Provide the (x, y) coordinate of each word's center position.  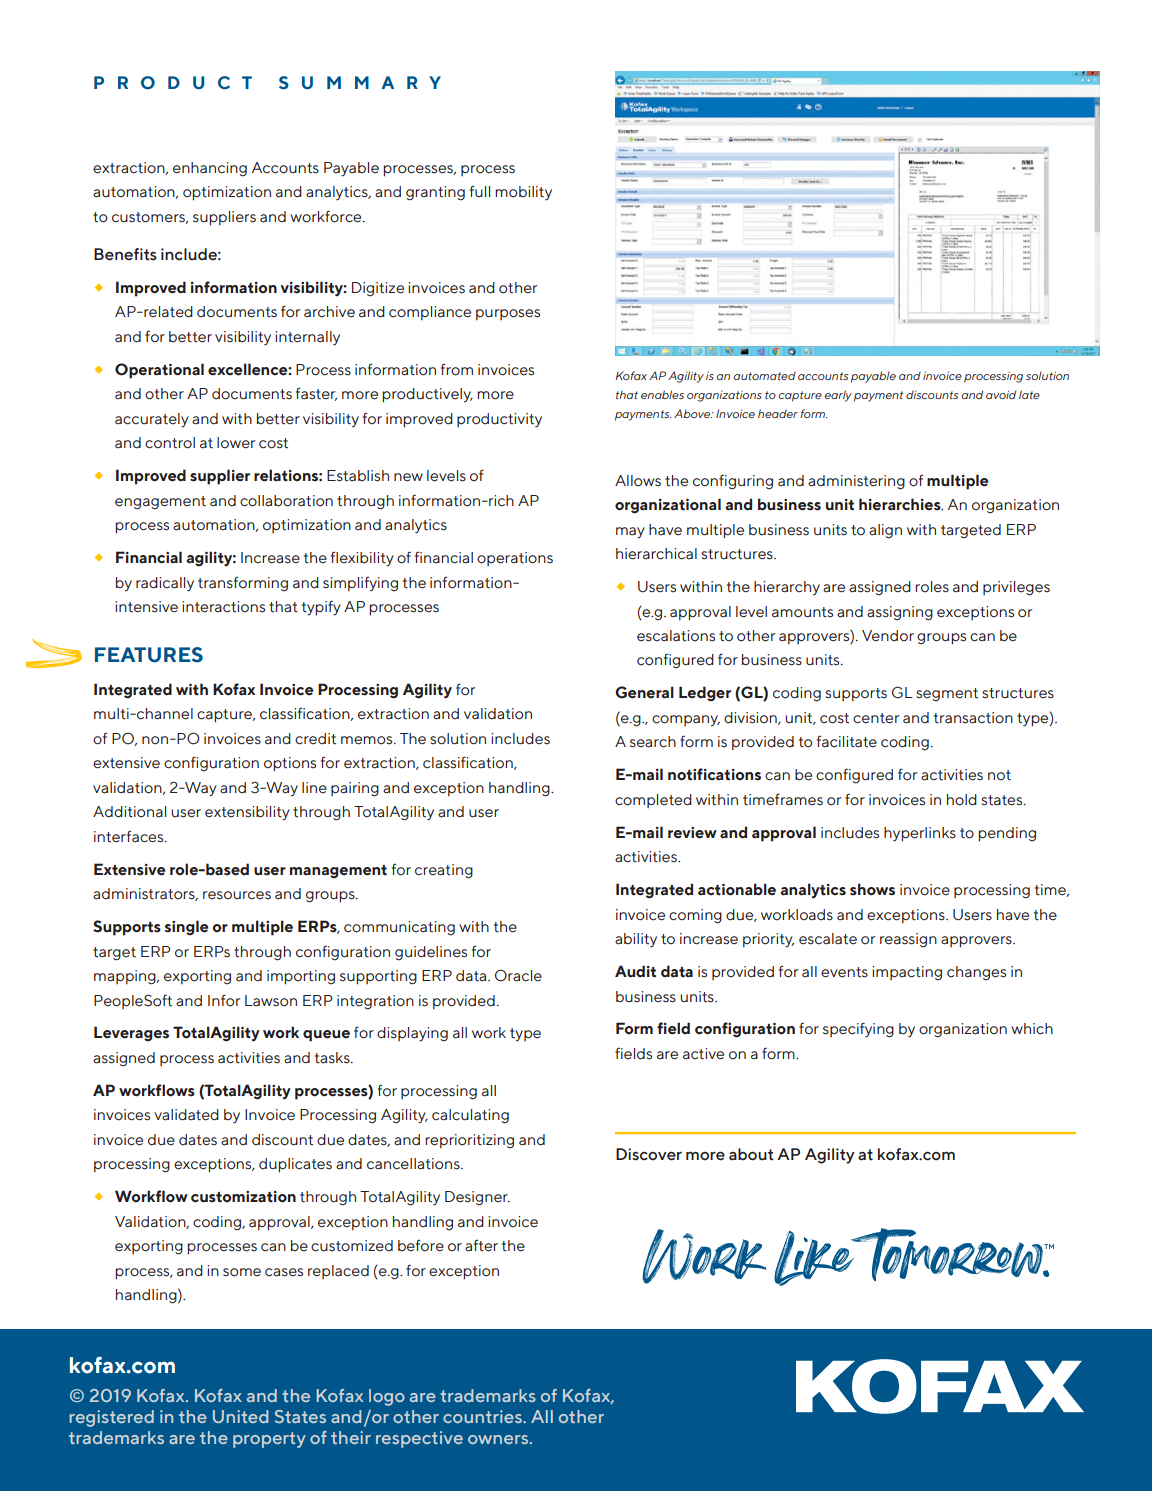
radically (165, 584)
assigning (900, 613)
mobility (523, 193)
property (269, 1440)
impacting (907, 973)
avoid (1001, 394)
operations (515, 559)
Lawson (271, 1001)
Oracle (518, 975)
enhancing (210, 169)
